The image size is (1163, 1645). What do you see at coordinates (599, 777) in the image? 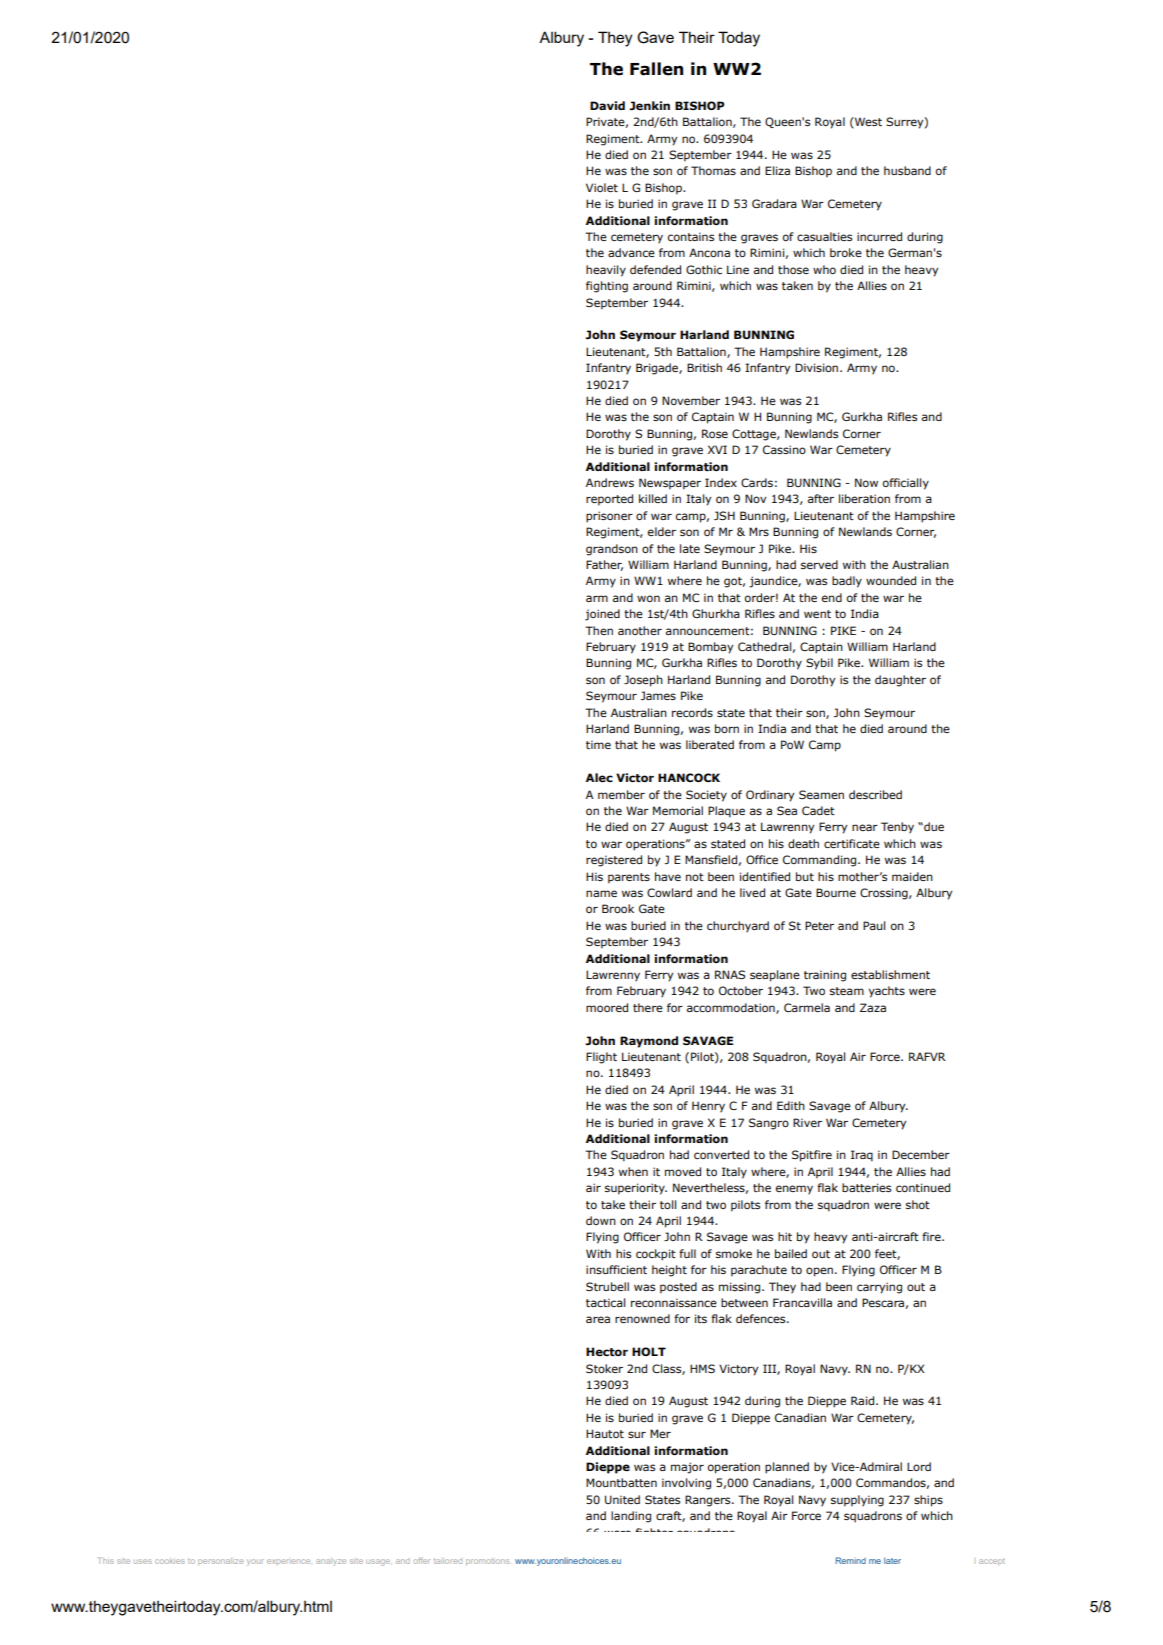
I see `Alec` at bounding box center [599, 777].
